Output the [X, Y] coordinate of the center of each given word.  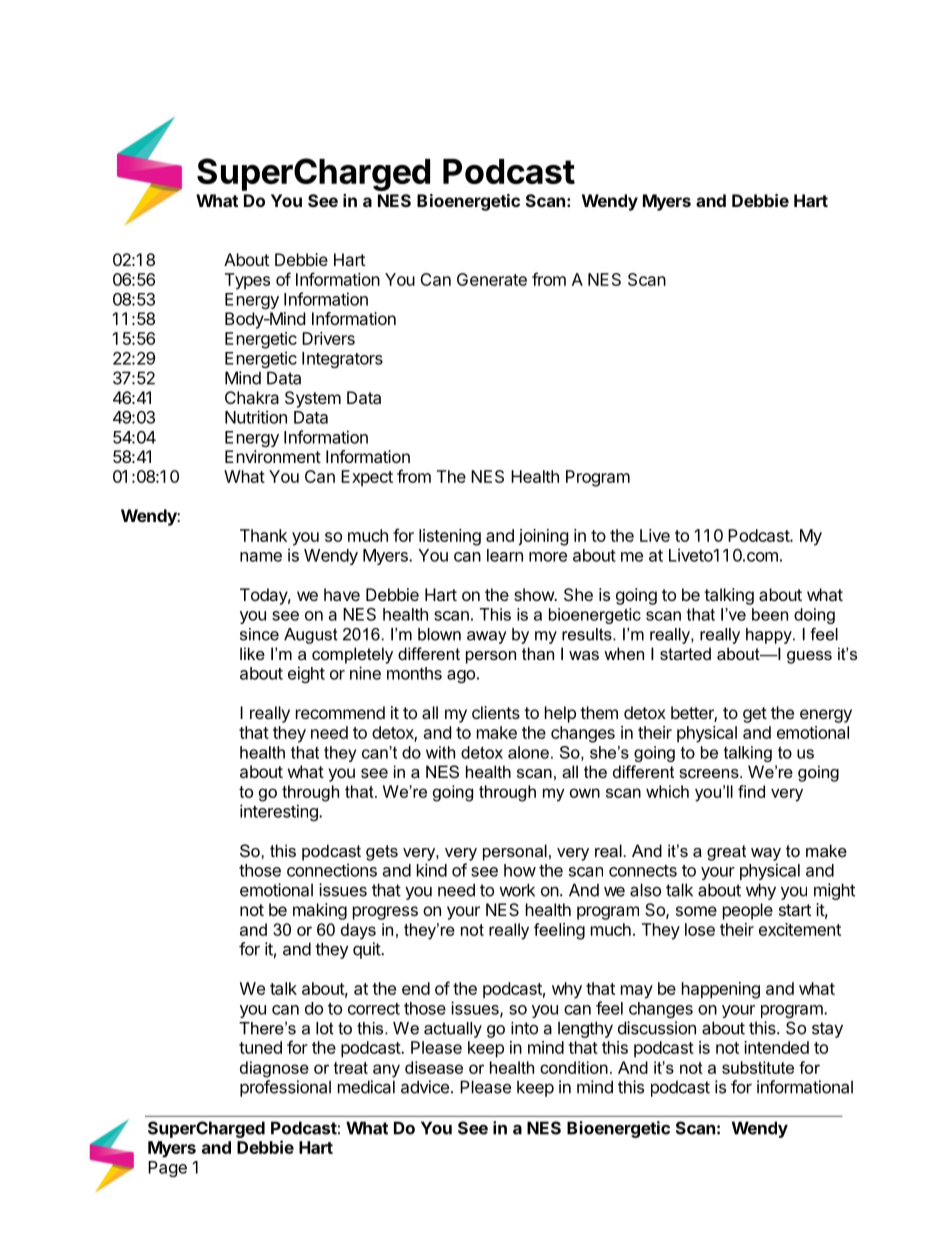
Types [247, 281]
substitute [758, 1067]
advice [425, 1087]
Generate [492, 279]
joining [543, 537]
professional [285, 1088]
